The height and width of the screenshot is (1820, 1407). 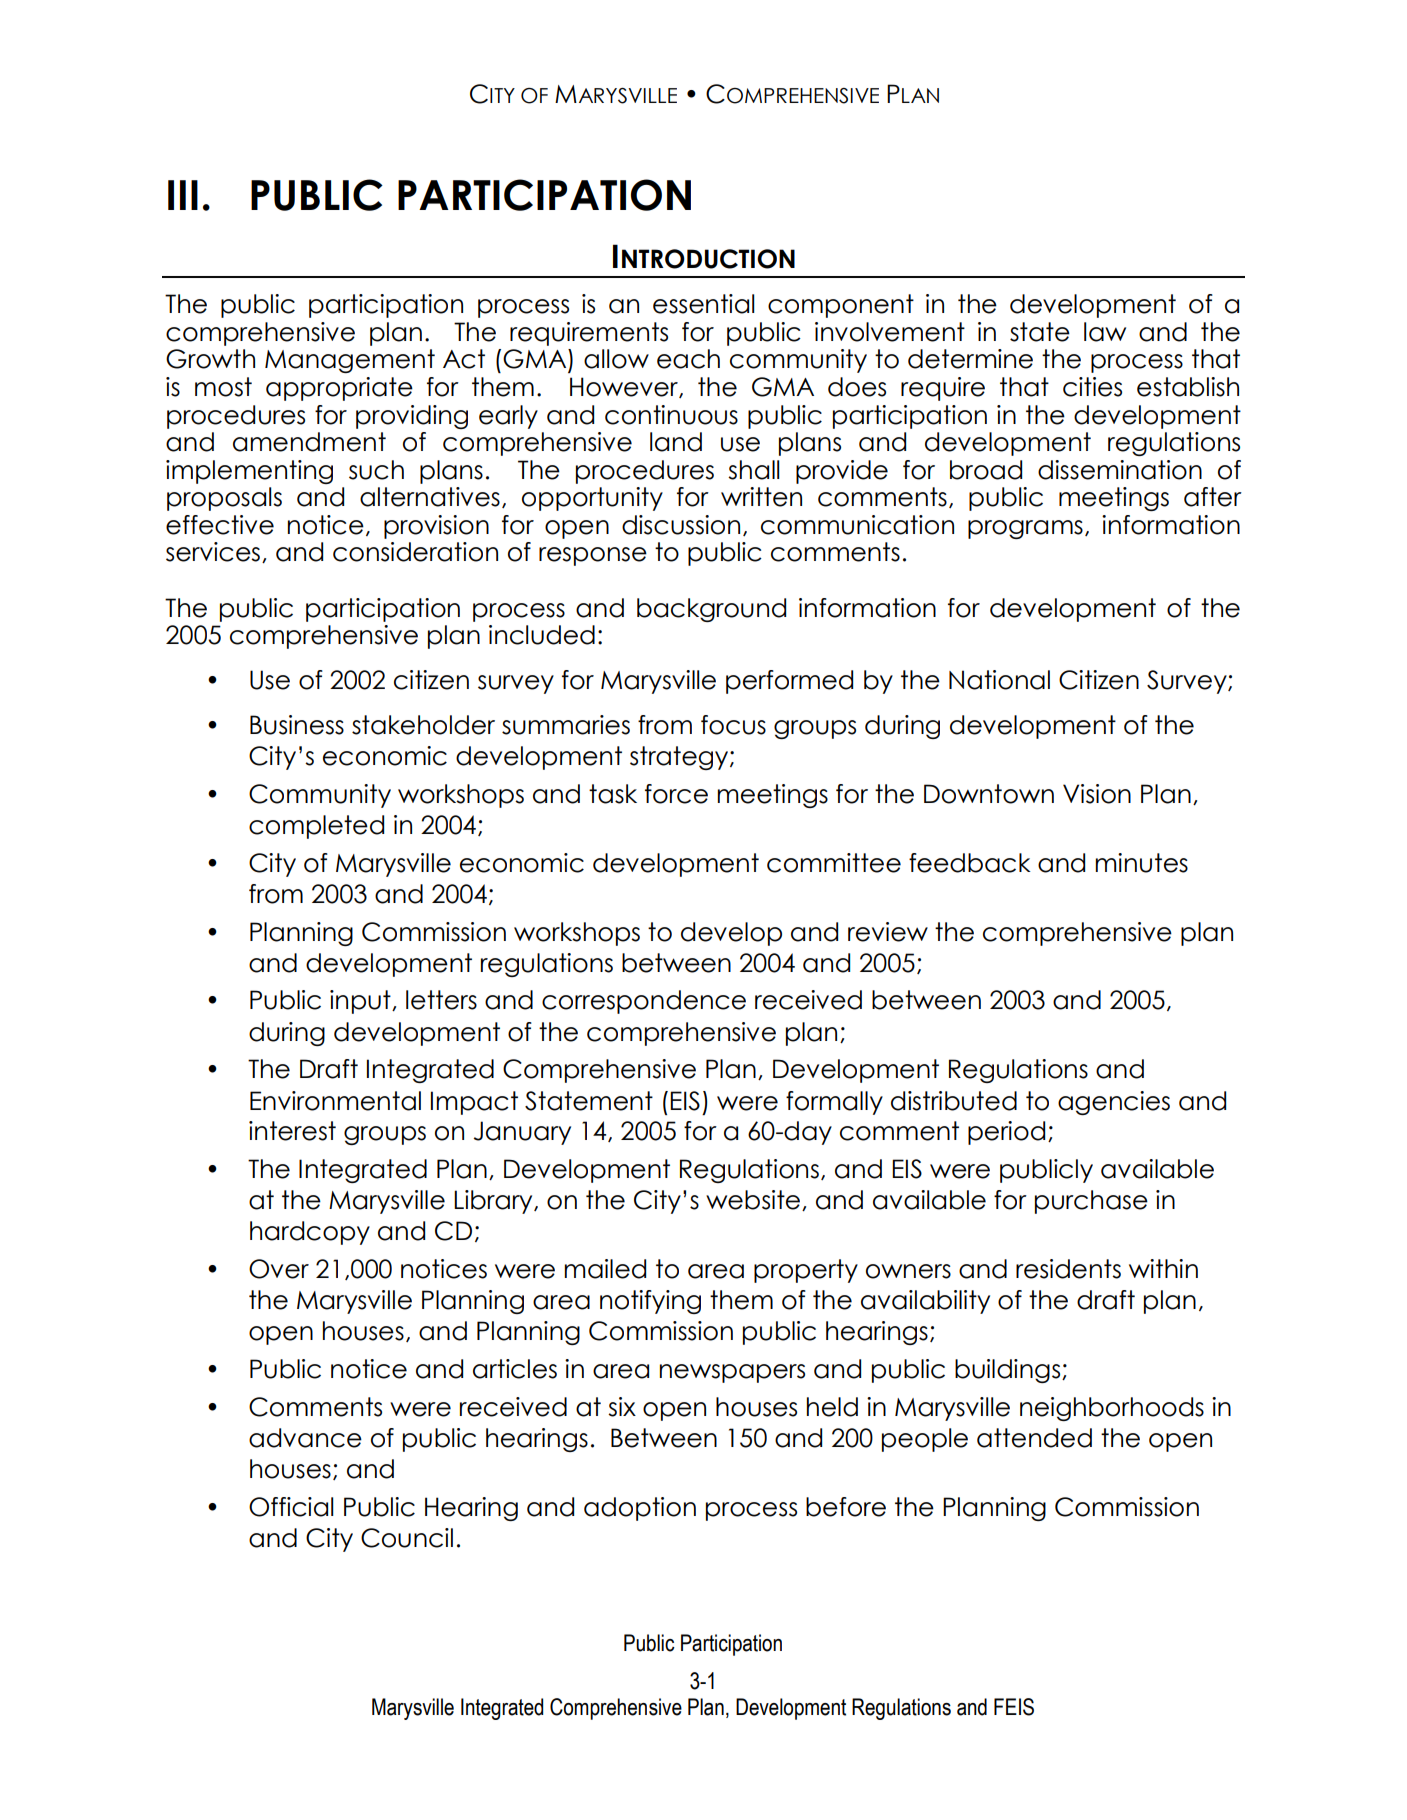 What do you see at coordinates (1141, 863) in the screenshot?
I see `minutes` at bounding box center [1141, 863].
